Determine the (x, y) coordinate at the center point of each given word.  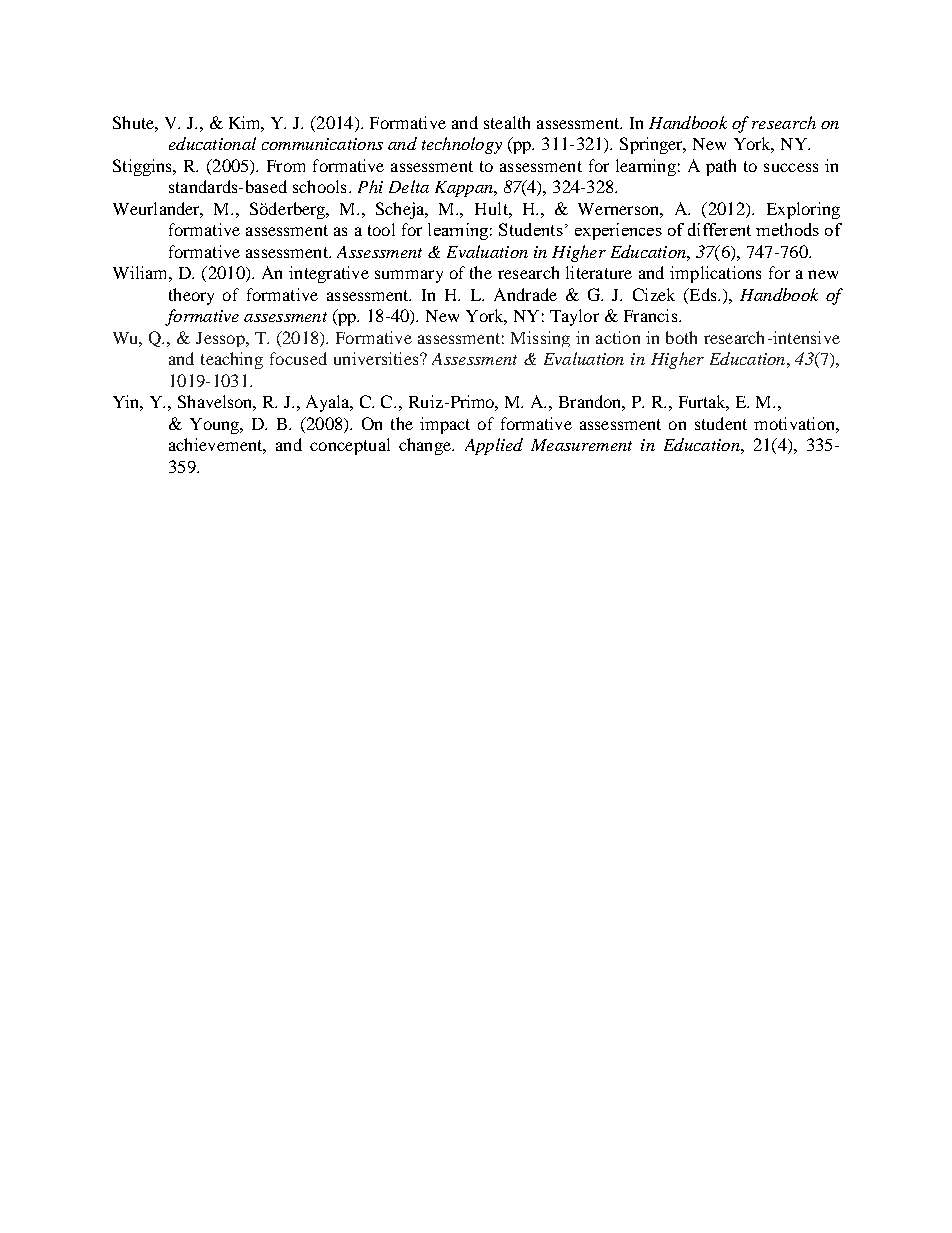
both (681, 337)
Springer (653, 145)
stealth (507, 122)
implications (715, 274)
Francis (652, 315)
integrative (329, 274)
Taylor (574, 317)
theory (191, 296)
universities (377, 358)
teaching (232, 360)
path (721, 167)
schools (319, 186)
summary (409, 276)
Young (216, 426)
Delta (409, 186)
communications (322, 144)
